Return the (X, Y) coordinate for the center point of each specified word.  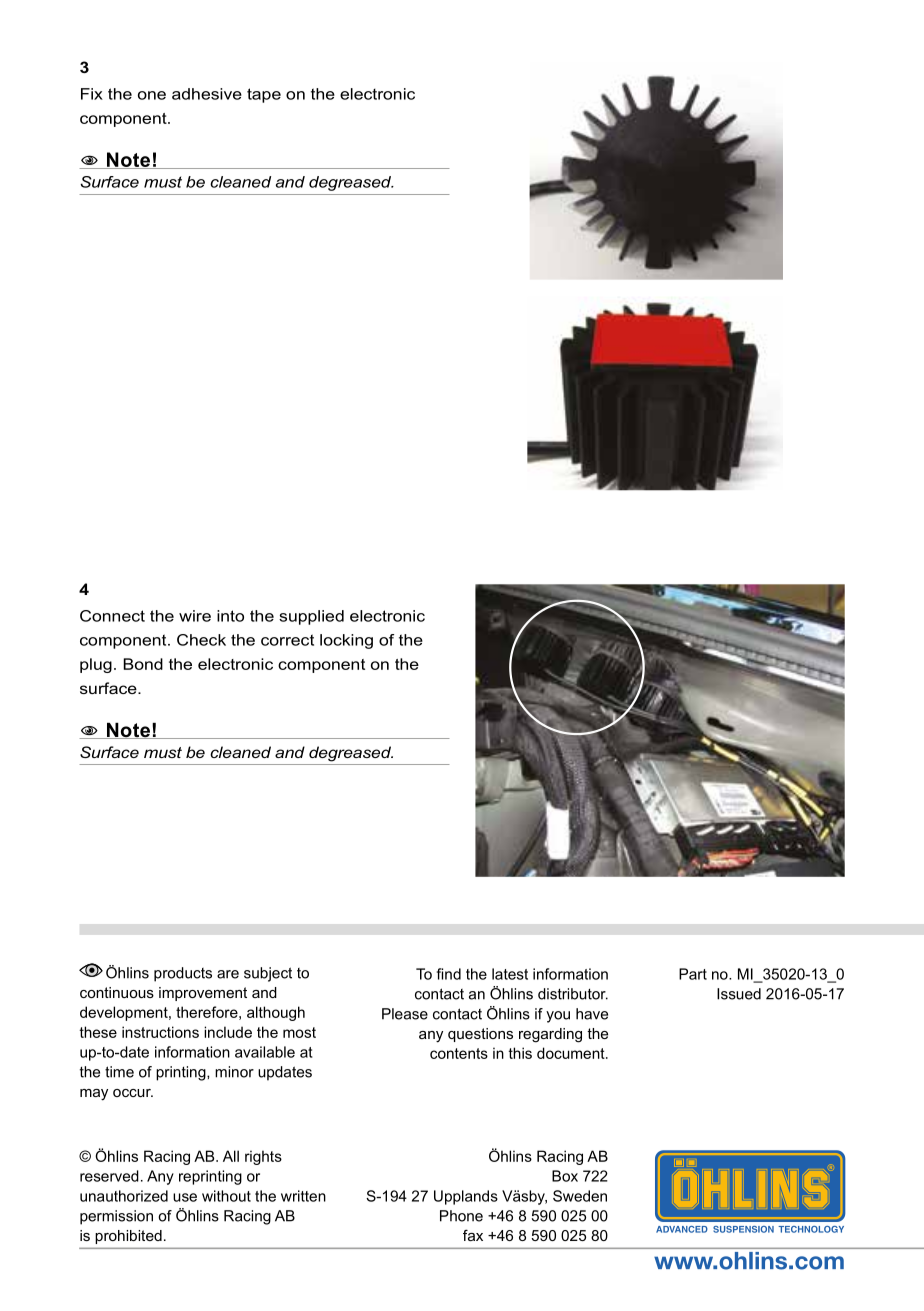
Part (693, 974)
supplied (311, 617)
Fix (92, 94)
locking (346, 641)
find (449, 974)
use (185, 1197)
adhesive (207, 94)
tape (264, 95)
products (183, 974)
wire (195, 616)
